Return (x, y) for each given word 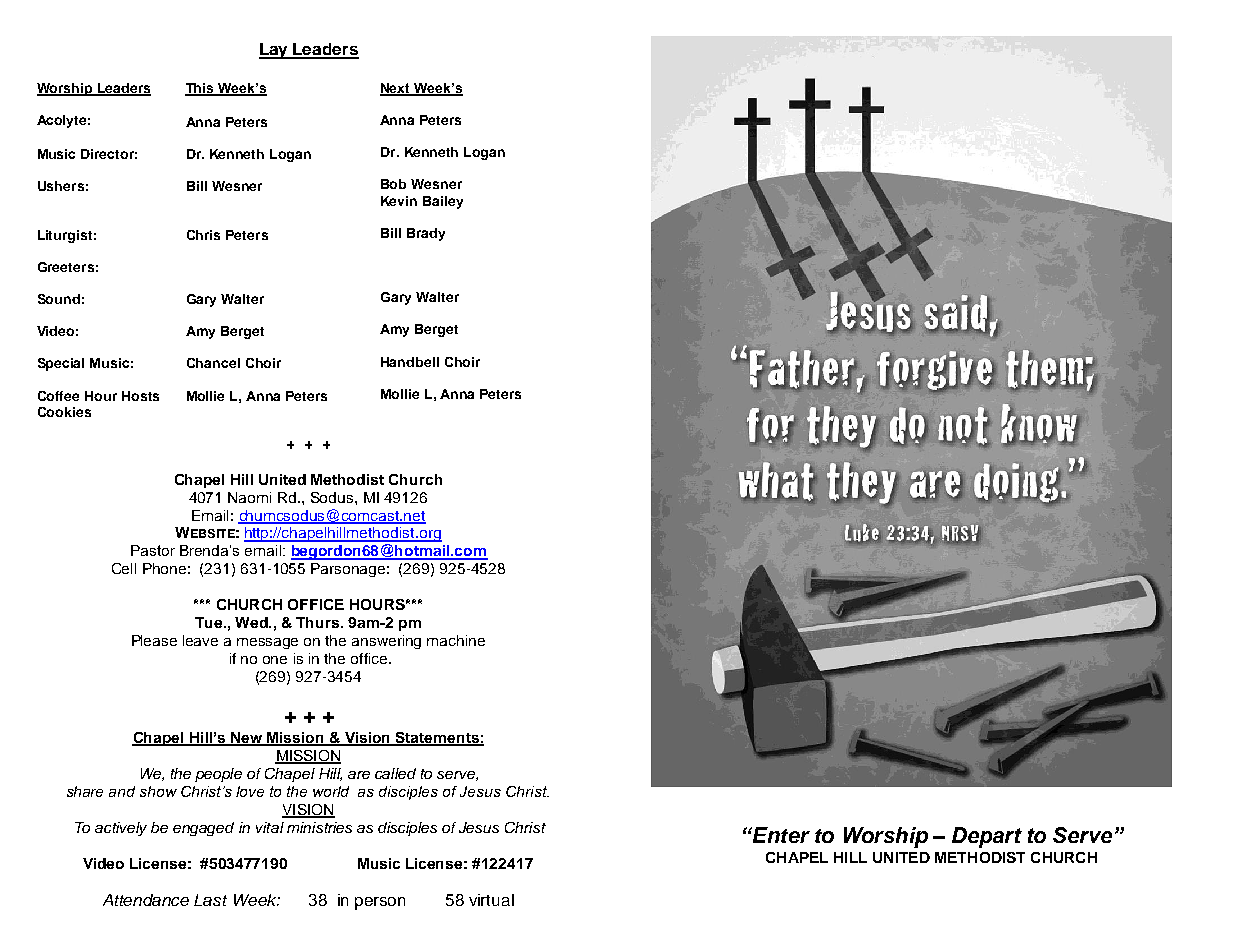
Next (396, 89)
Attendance (146, 900)
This (201, 89)
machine (456, 640)
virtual (491, 900)
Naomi (249, 497)
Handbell (410, 362)
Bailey (443, 202)
